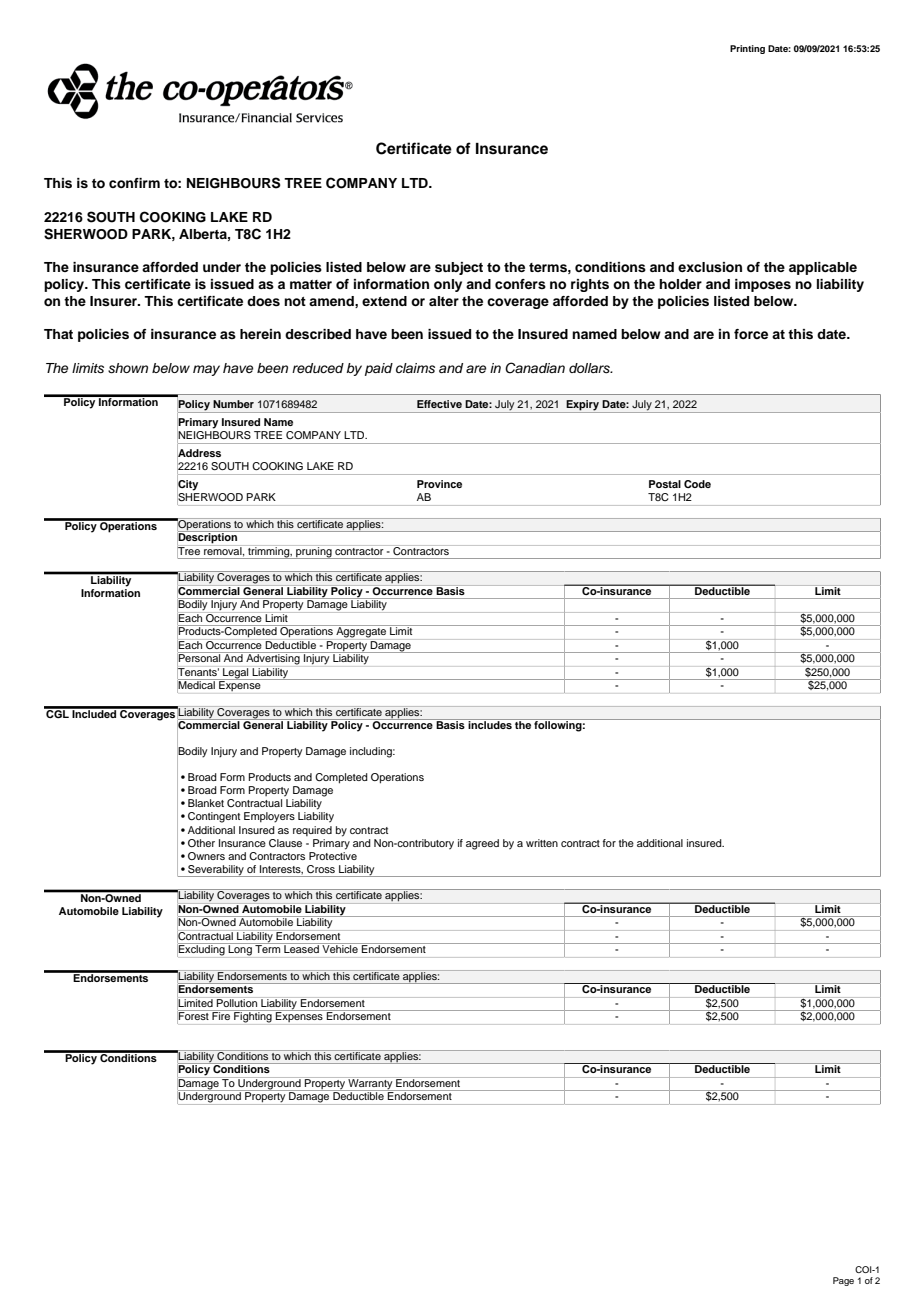 The width and height of the screenshot is (924, 1308). What do you see at coordinates (843, 1281) in the screenshot?
I see `Page` at bounding box center [843, 1281].
